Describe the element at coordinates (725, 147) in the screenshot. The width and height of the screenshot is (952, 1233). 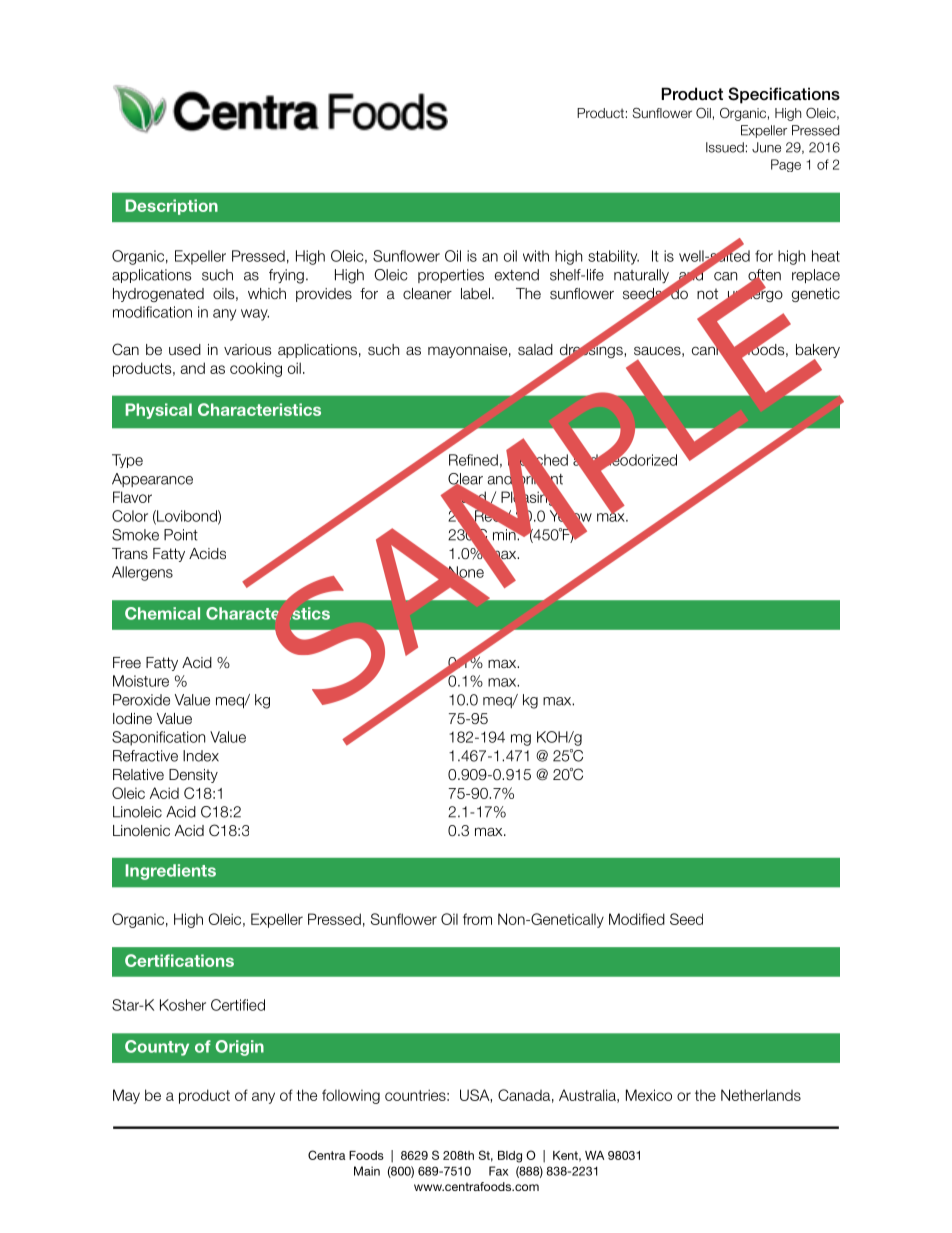
I see `Issued` at that location.
